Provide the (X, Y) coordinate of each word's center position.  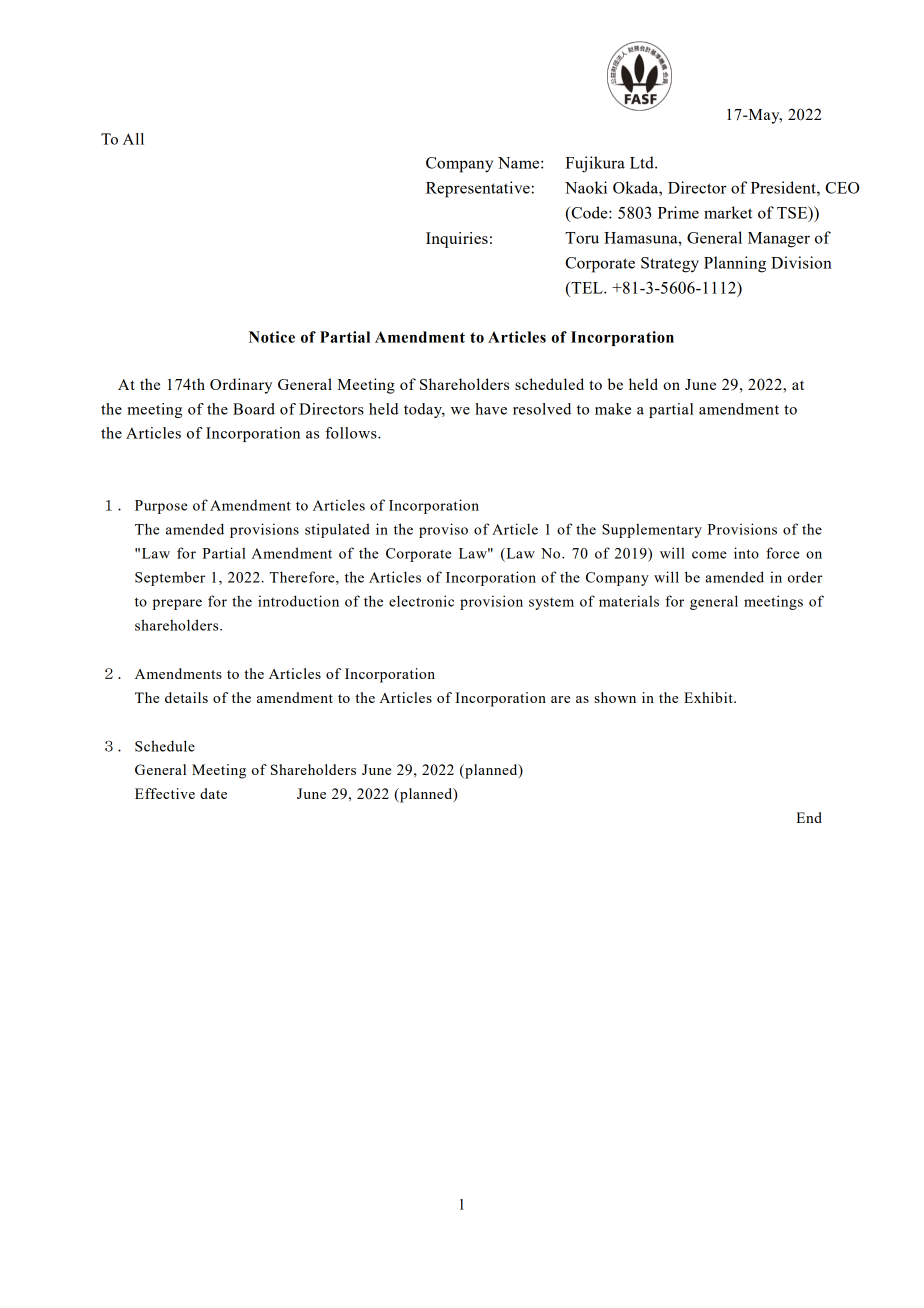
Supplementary (652, 530)
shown (615, 697)
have (491, 409)
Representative (478, 189)
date (213, 793)
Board (254, 409)
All (133, 139)
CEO (842, 188)
